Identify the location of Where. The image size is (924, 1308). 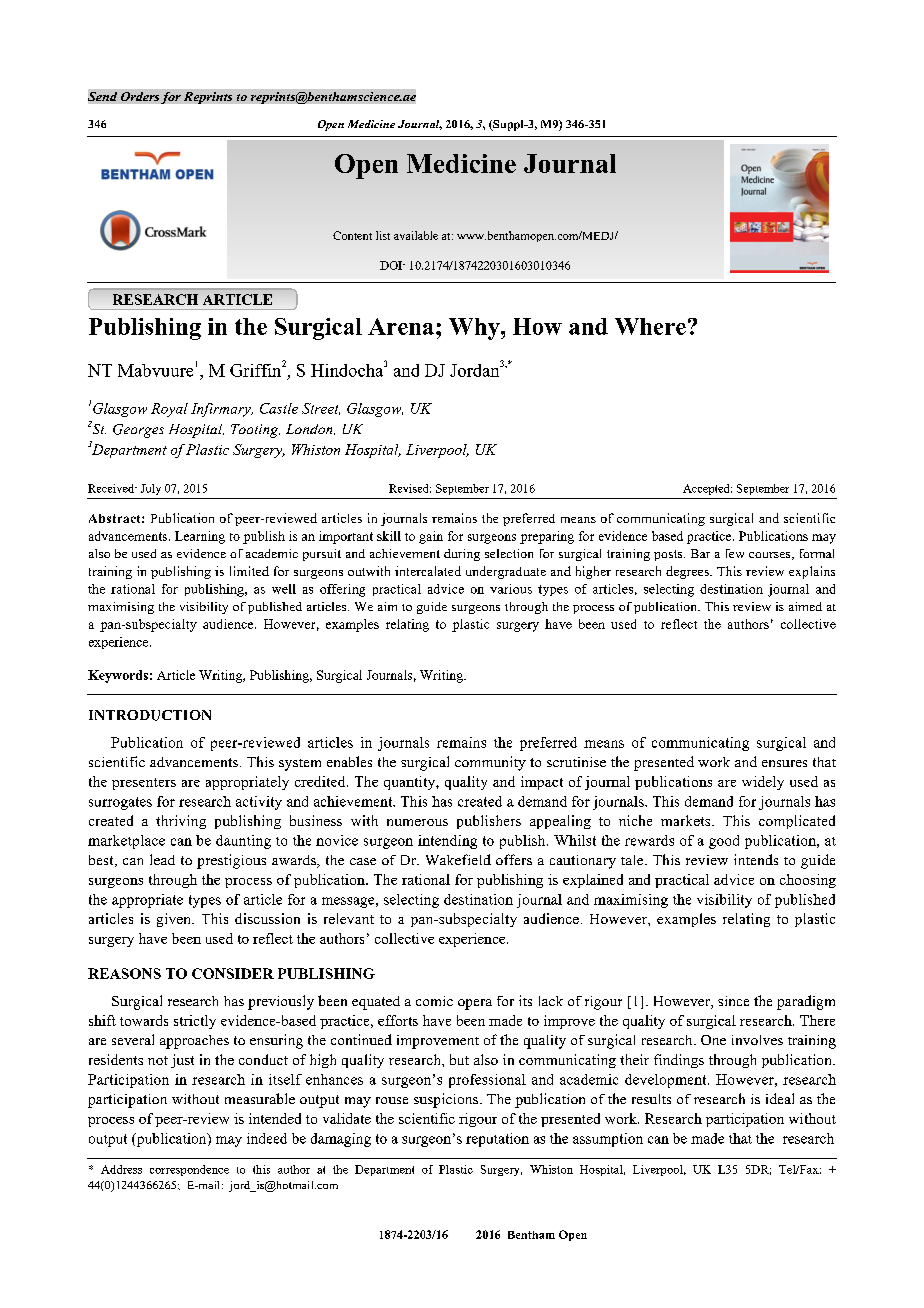
(650, 326).
